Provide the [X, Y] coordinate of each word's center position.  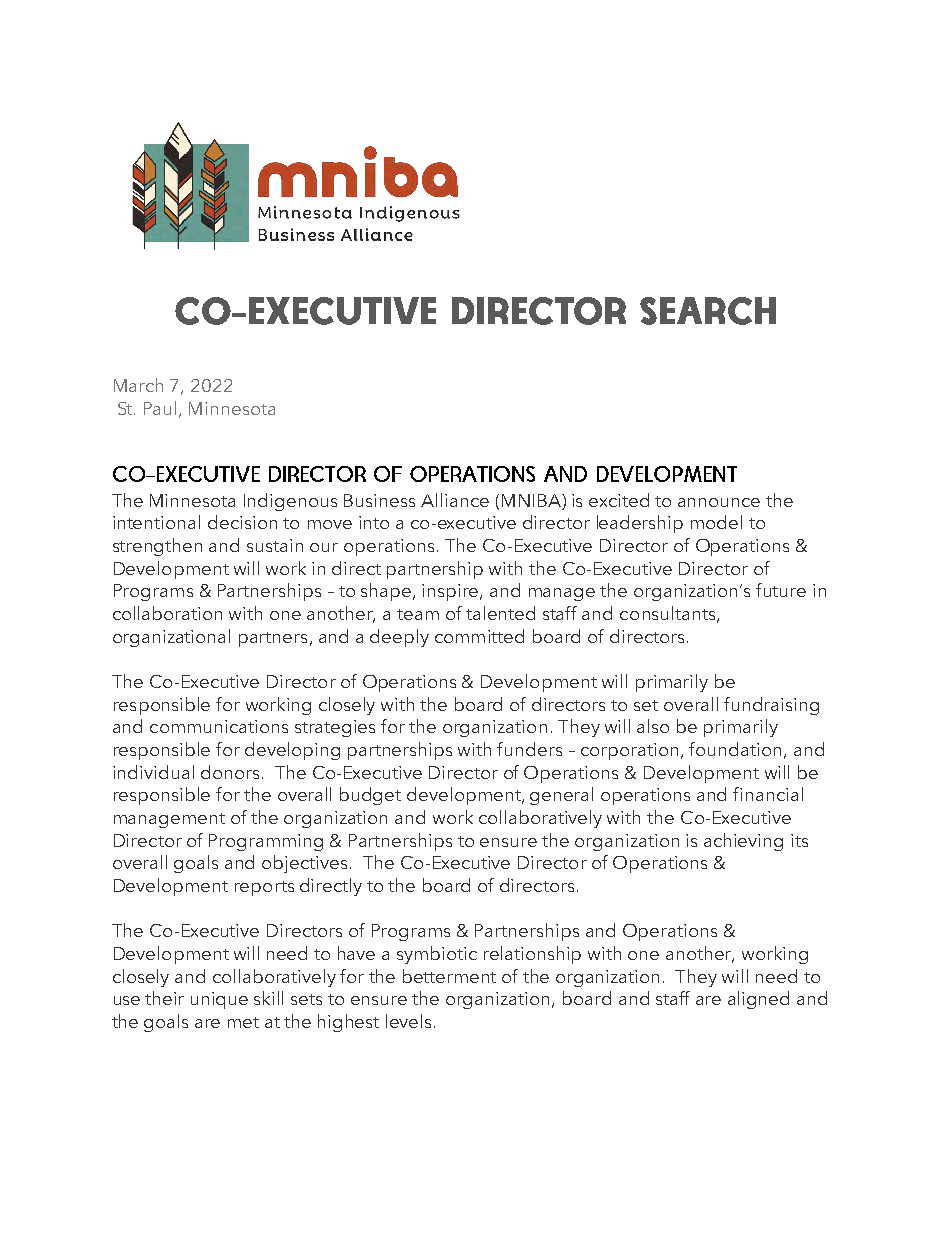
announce [719, 502]
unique [219, 1000]
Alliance [455, 500]
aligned [758, 1000]
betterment [449, 976]
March [138, 385]
